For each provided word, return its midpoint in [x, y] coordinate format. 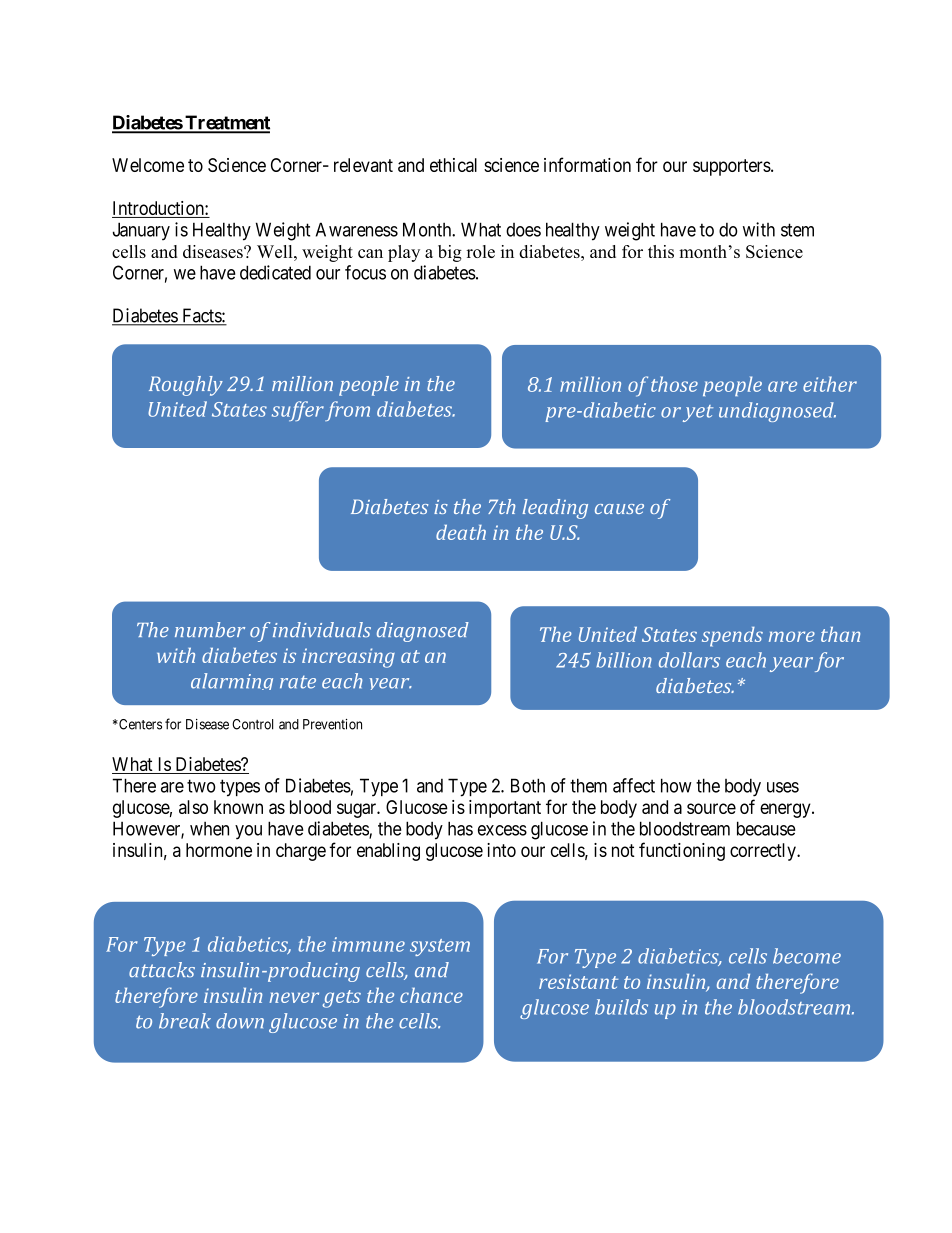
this [661, 251]
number [210, 630]
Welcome [148, 165]
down [240, 1021]
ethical [453, 165]
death [461, 532]
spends [732, 637]
